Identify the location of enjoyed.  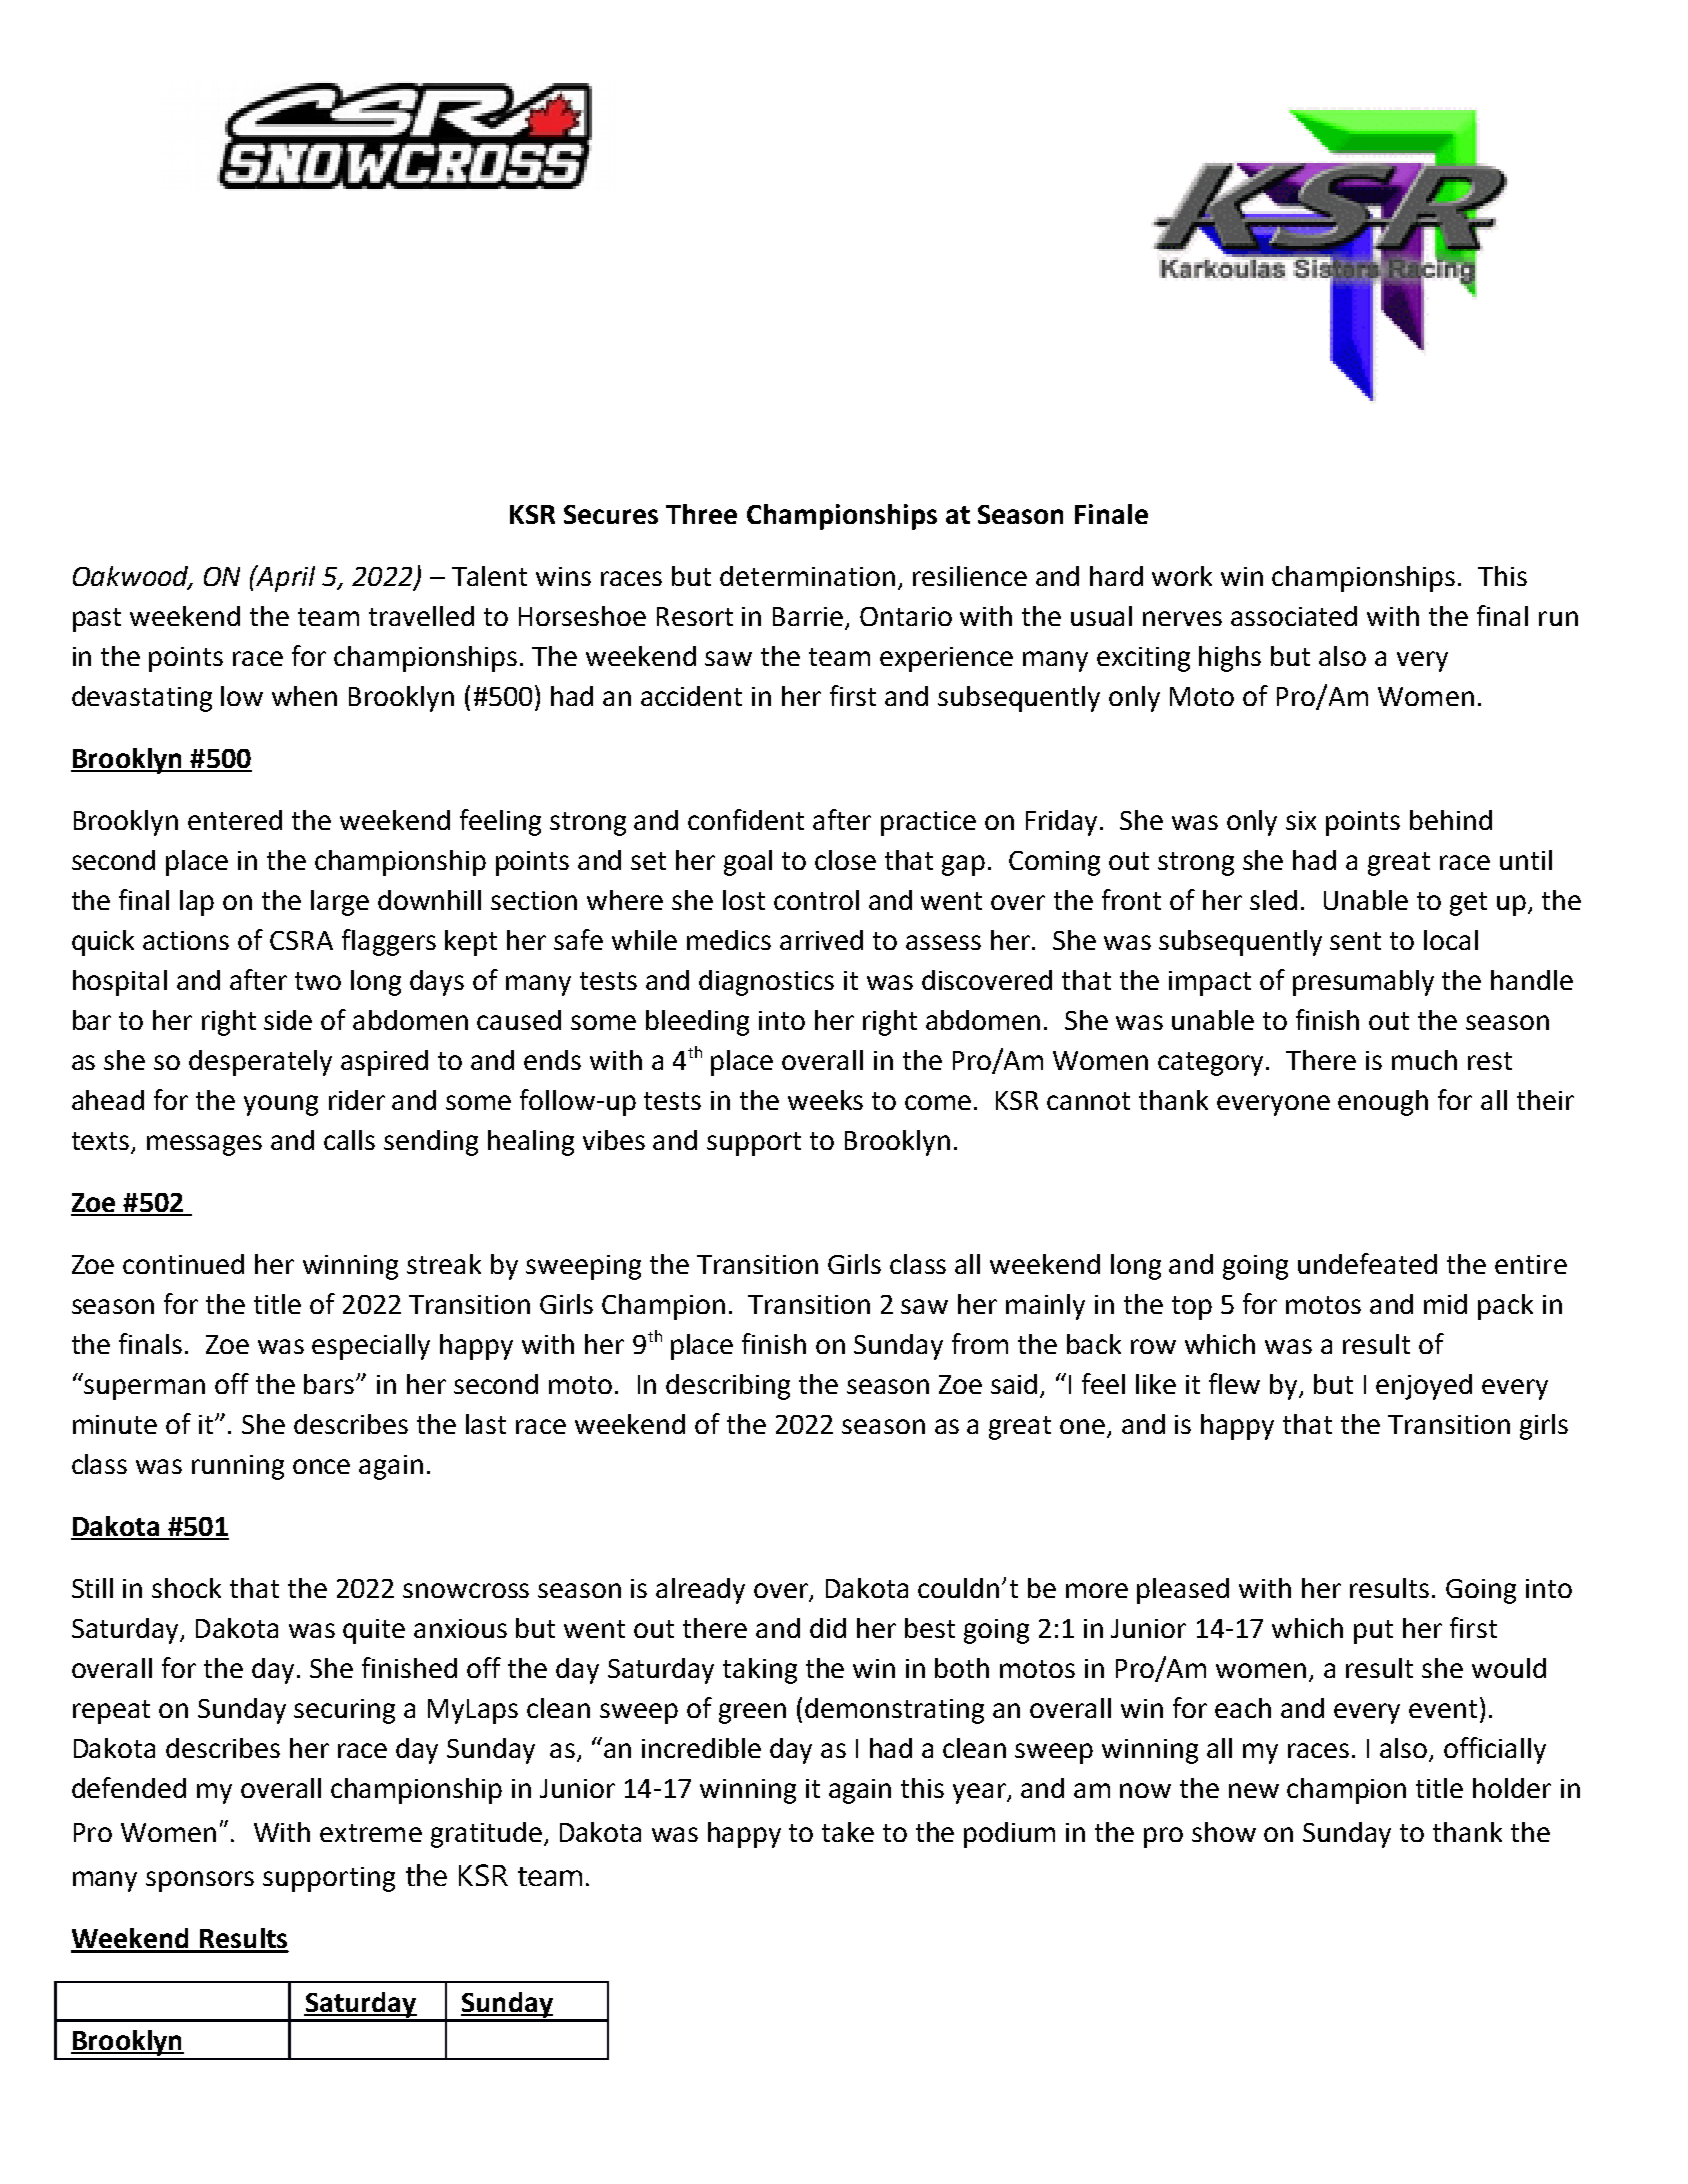
(1424, 1387).
